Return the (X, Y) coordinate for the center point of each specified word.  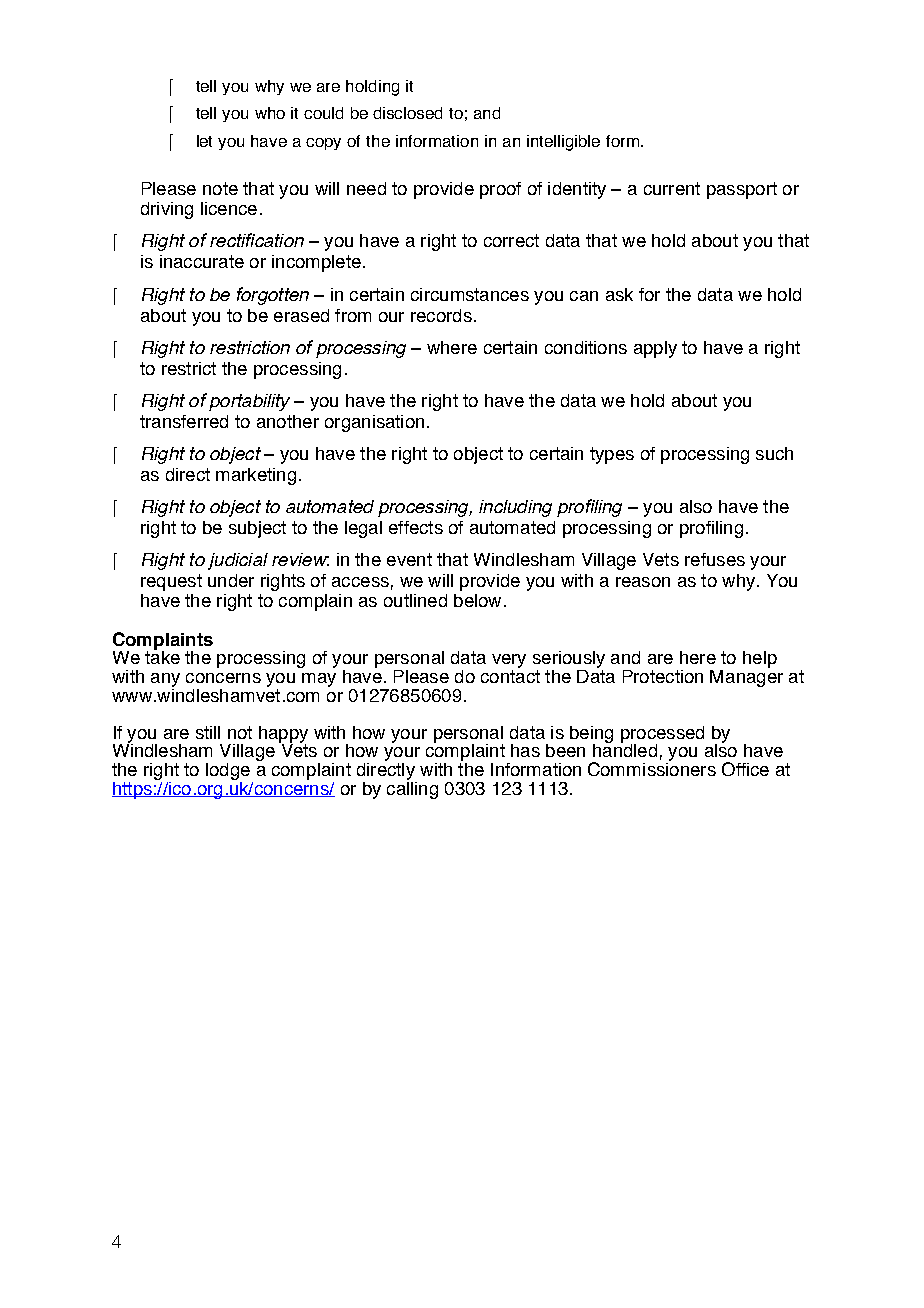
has (525, 750)
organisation (374, 423)
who (270, 113)
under (231, 580)
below (477, 600)
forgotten (273, 296)
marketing (256, 476)
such (774, 453)
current (672, 188)
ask (619, 294)
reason (643, 582)
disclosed (407, 113)
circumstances (470, 294)
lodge (228, 773)
